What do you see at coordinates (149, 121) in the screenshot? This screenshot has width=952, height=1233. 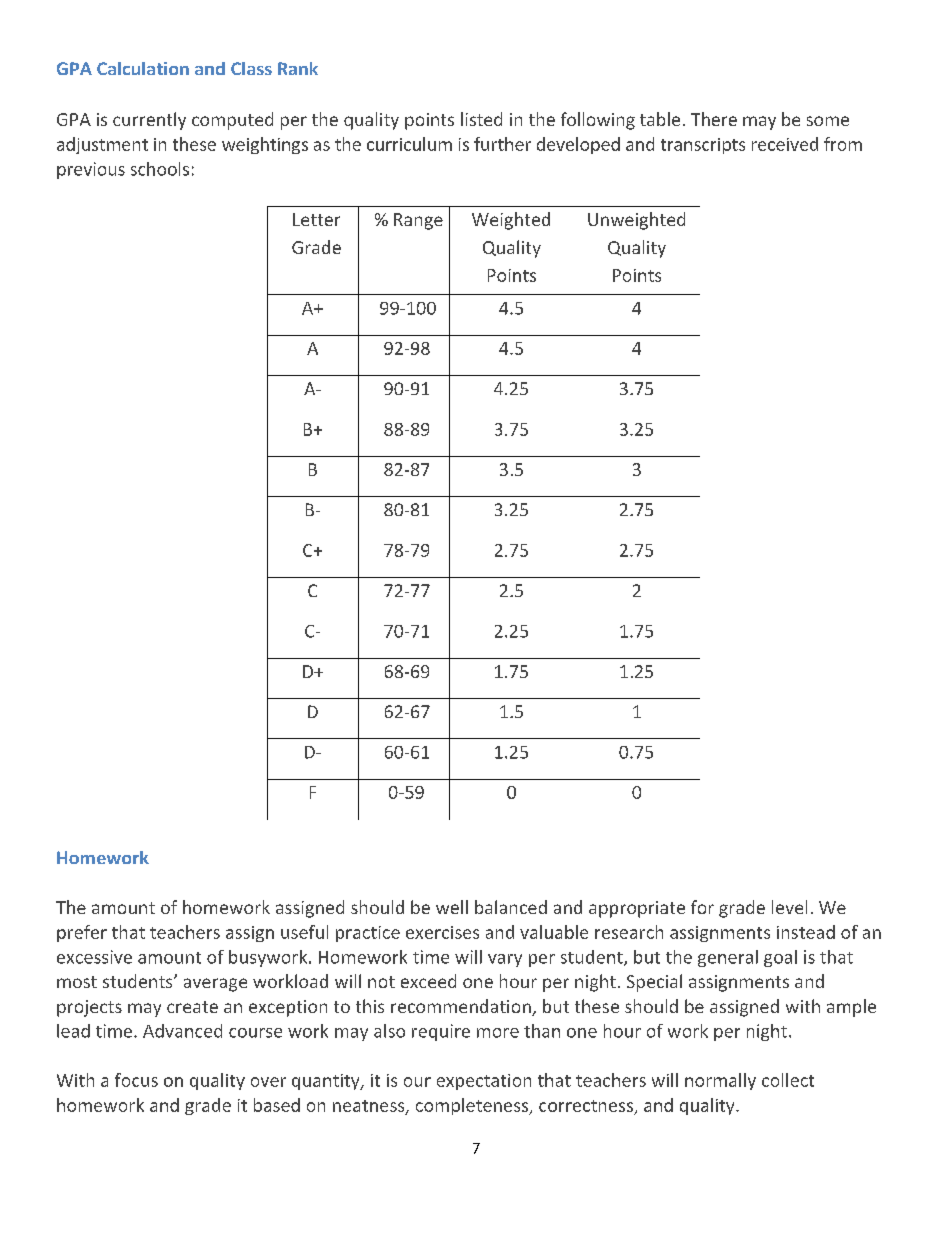 I see `currently` at bounding box center [149, 121].
